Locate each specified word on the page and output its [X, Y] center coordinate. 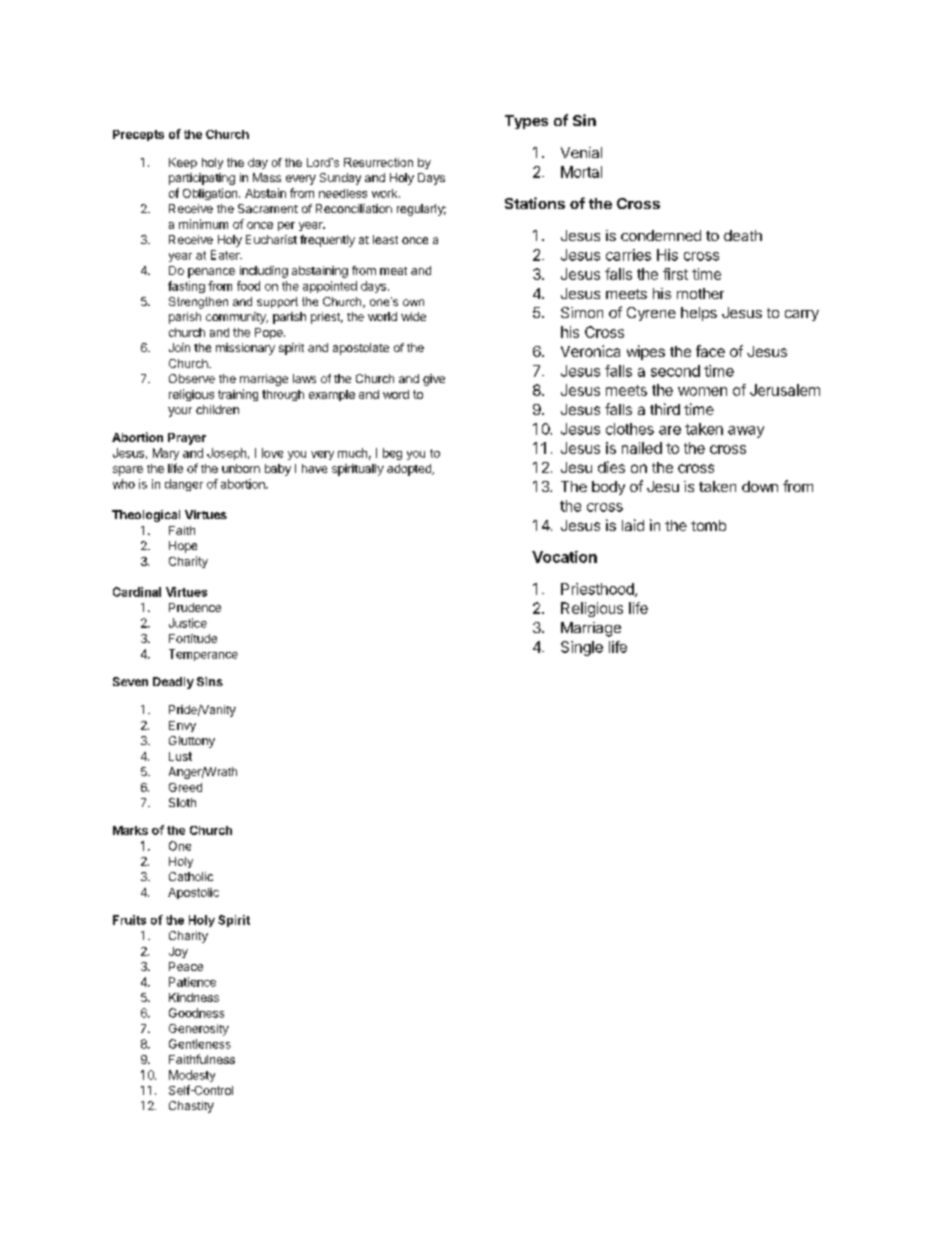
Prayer [187, 439]
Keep [183, 163]
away [746, 432]
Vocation [564, 557]
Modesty [192, 1076]
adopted [410, 470]
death [743, 235]
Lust [180, 756]
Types [526, 122]
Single [582, 648]
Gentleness [200, 1044]
